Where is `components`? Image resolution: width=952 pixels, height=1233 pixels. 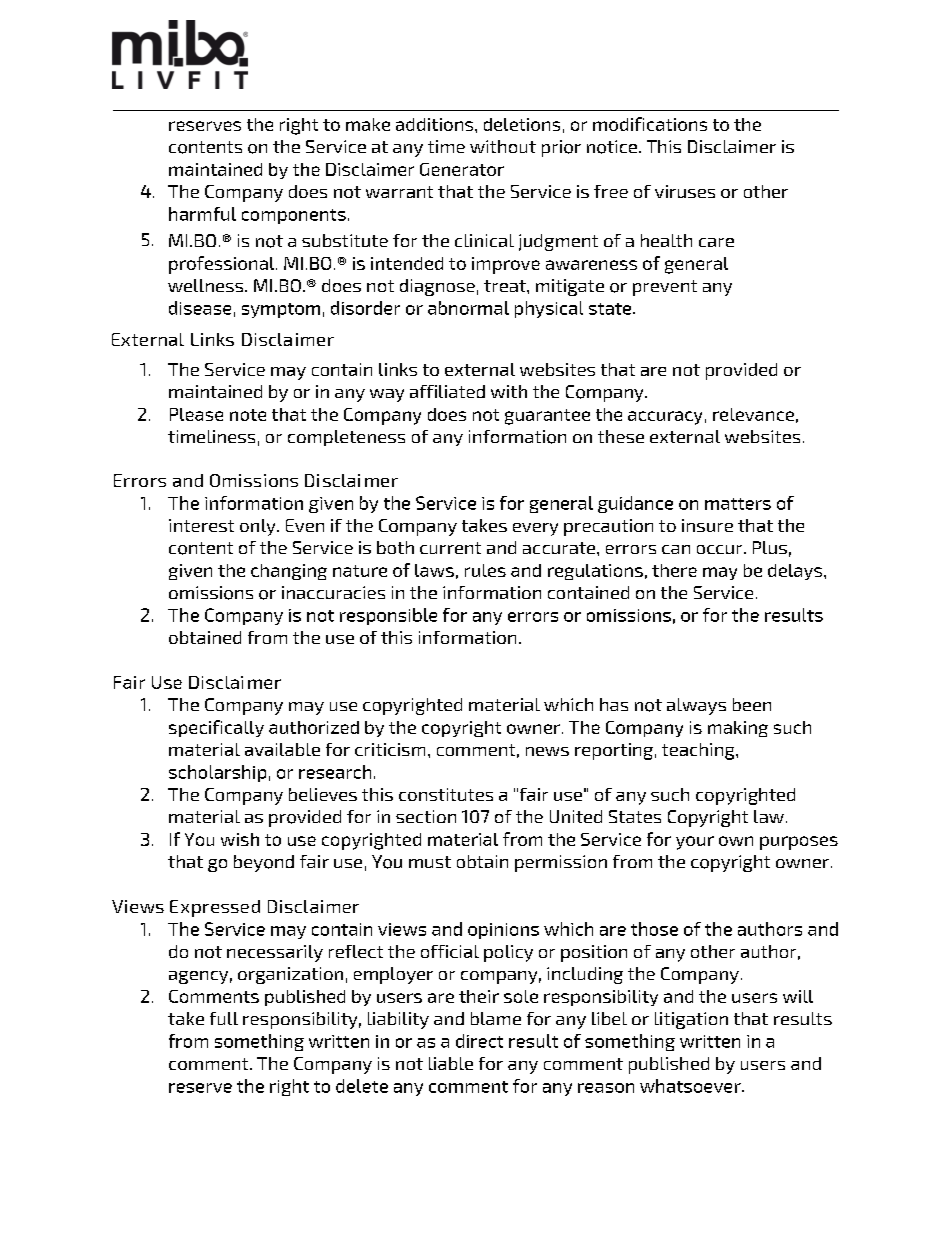 components is located at coordinates (294, 216).
